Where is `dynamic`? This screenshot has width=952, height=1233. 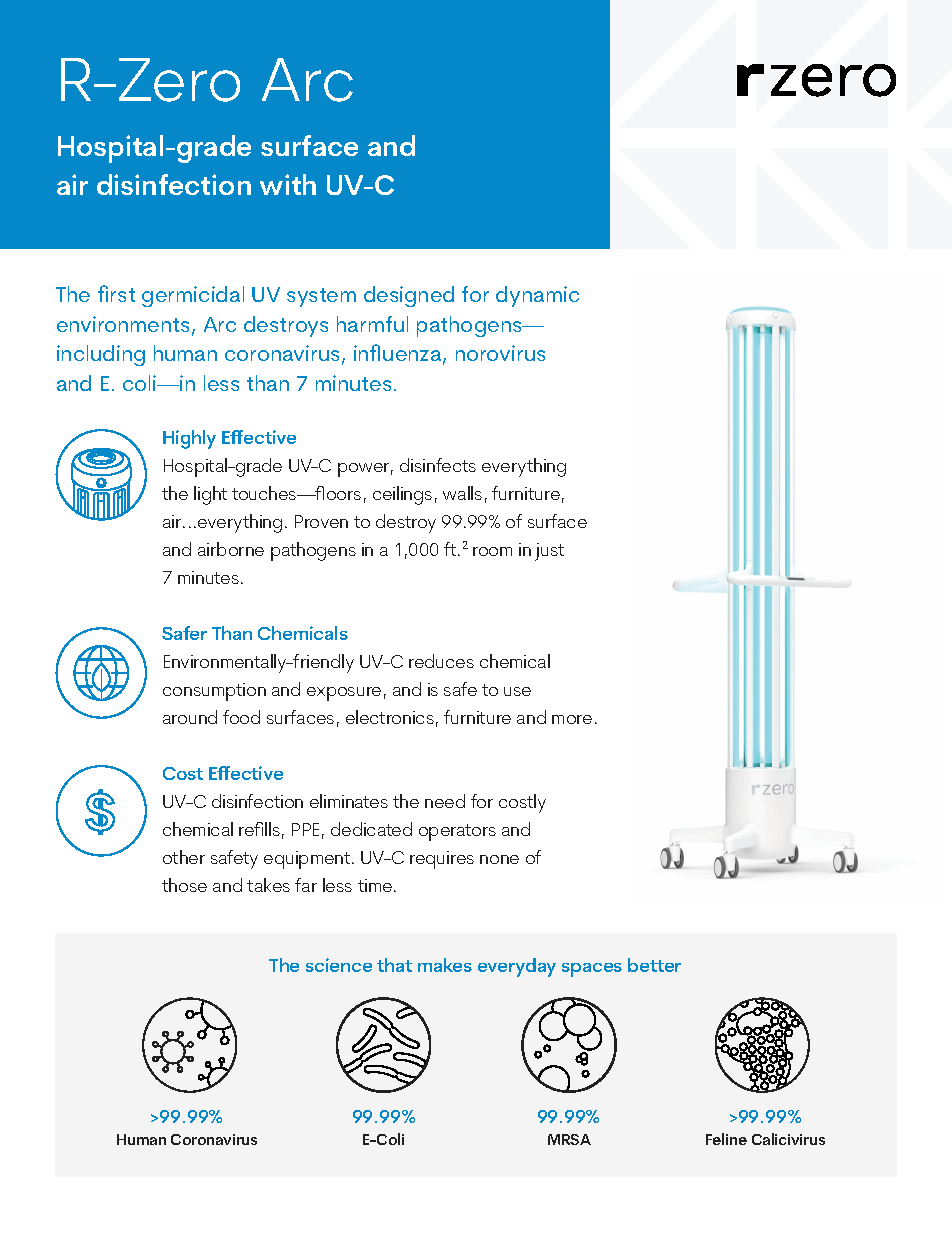 dynamic is located at coordinates (537, 296).
